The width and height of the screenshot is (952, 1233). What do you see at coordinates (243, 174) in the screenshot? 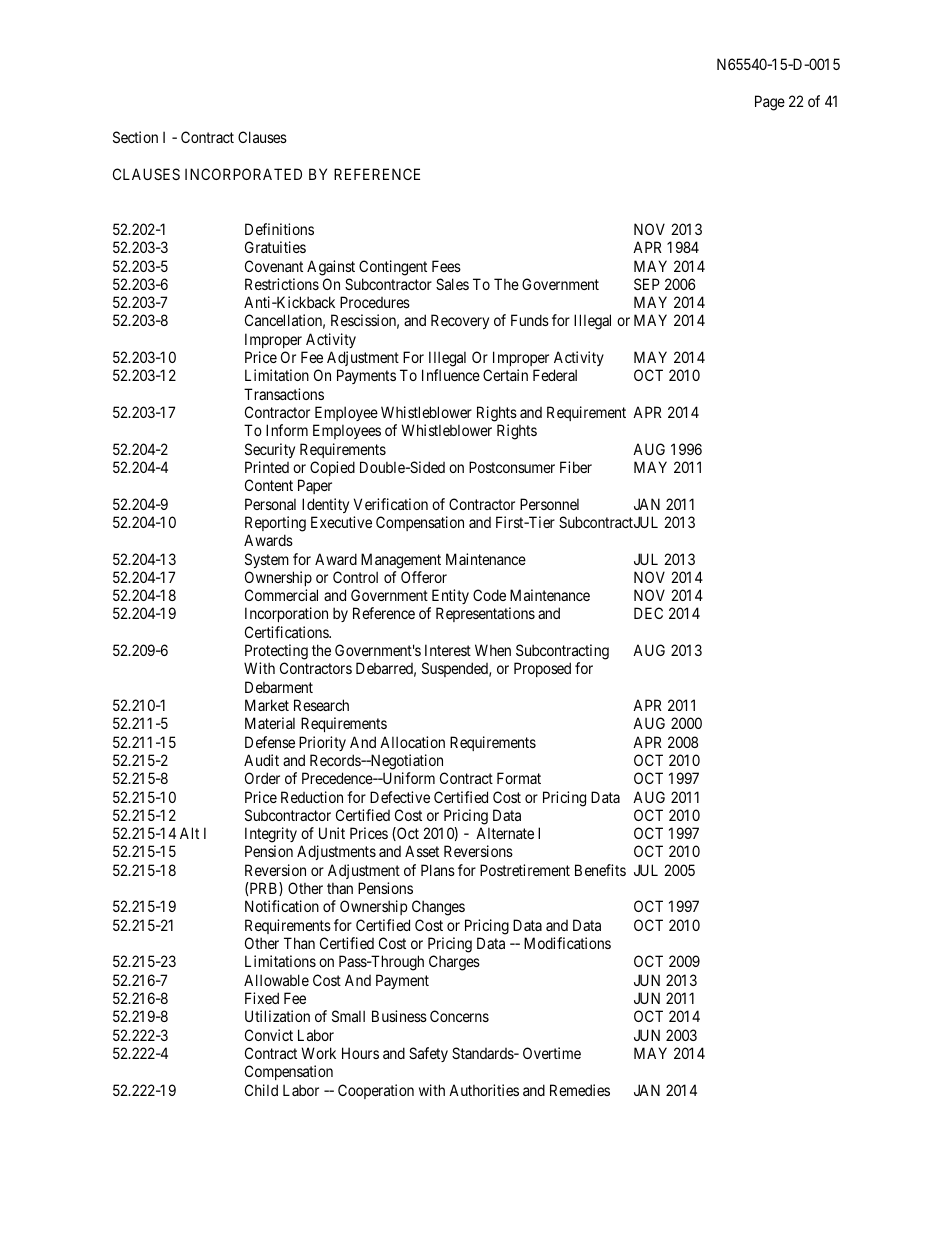
I see `INCORPORATED` at bounding box center [243, 174].
